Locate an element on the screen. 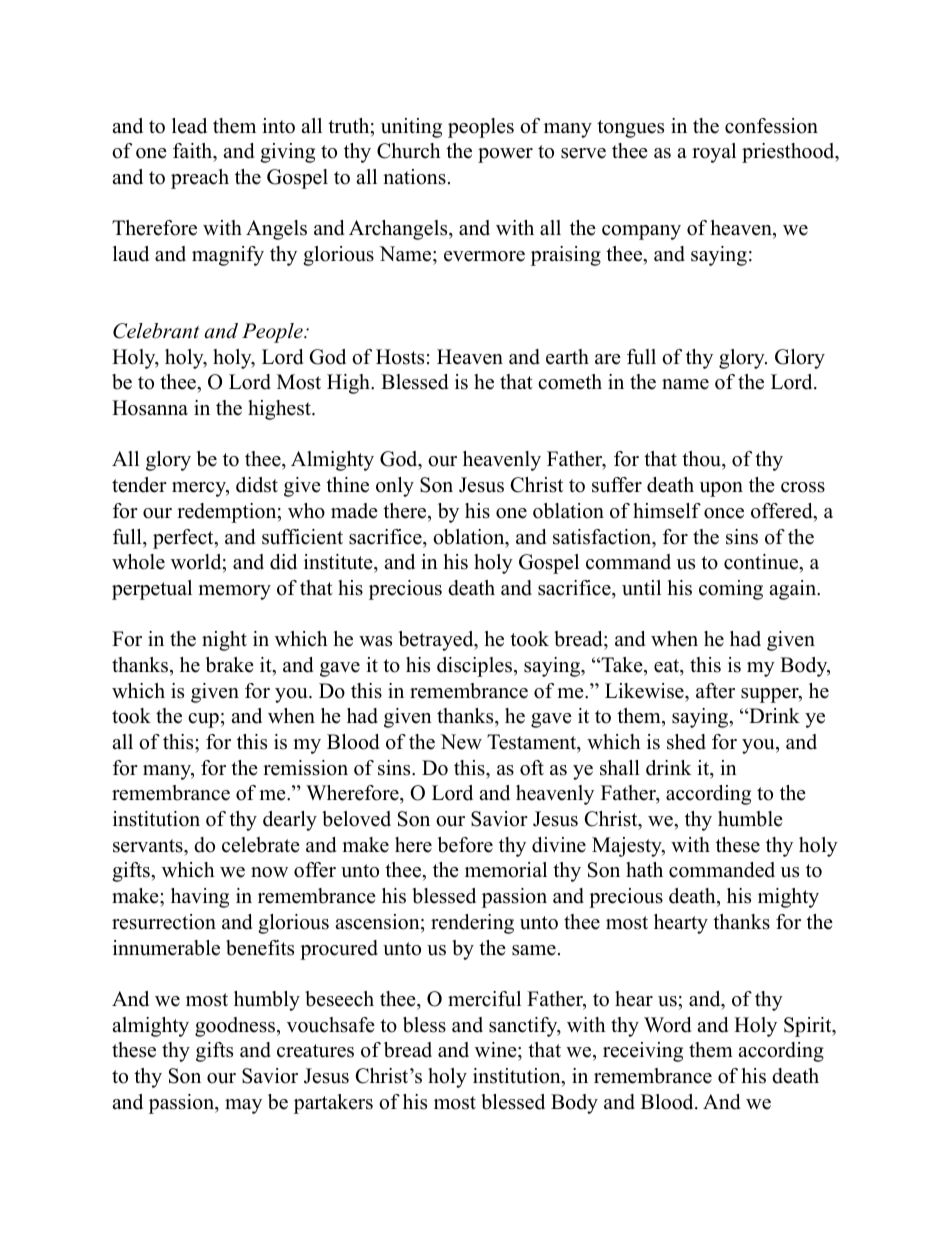 Image resolution: width=952 pixels, height=1233 pixels. power is located at coordinates (505, 155).
